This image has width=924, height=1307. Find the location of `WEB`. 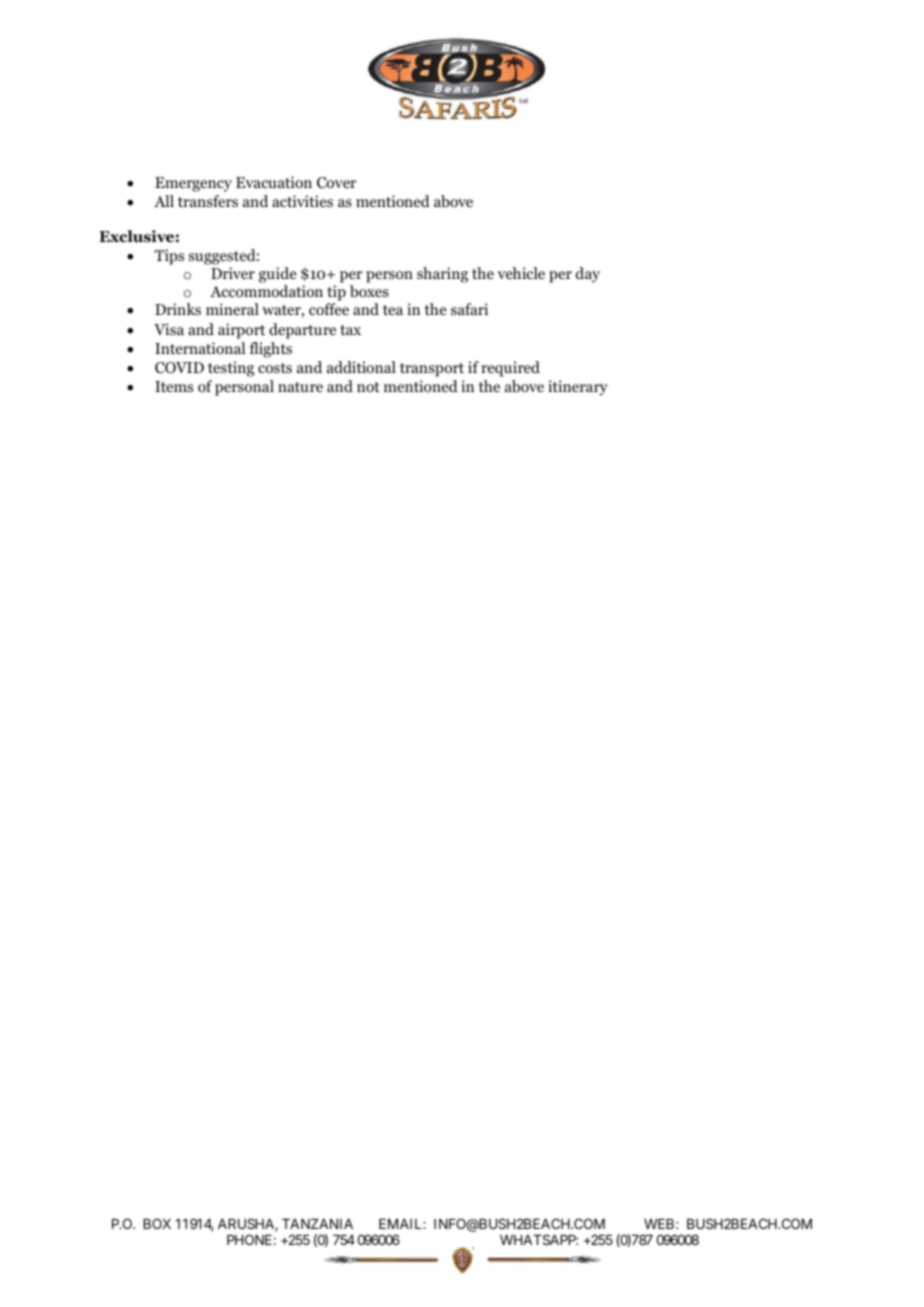

WEB is located at coordinates (659, 1224).
